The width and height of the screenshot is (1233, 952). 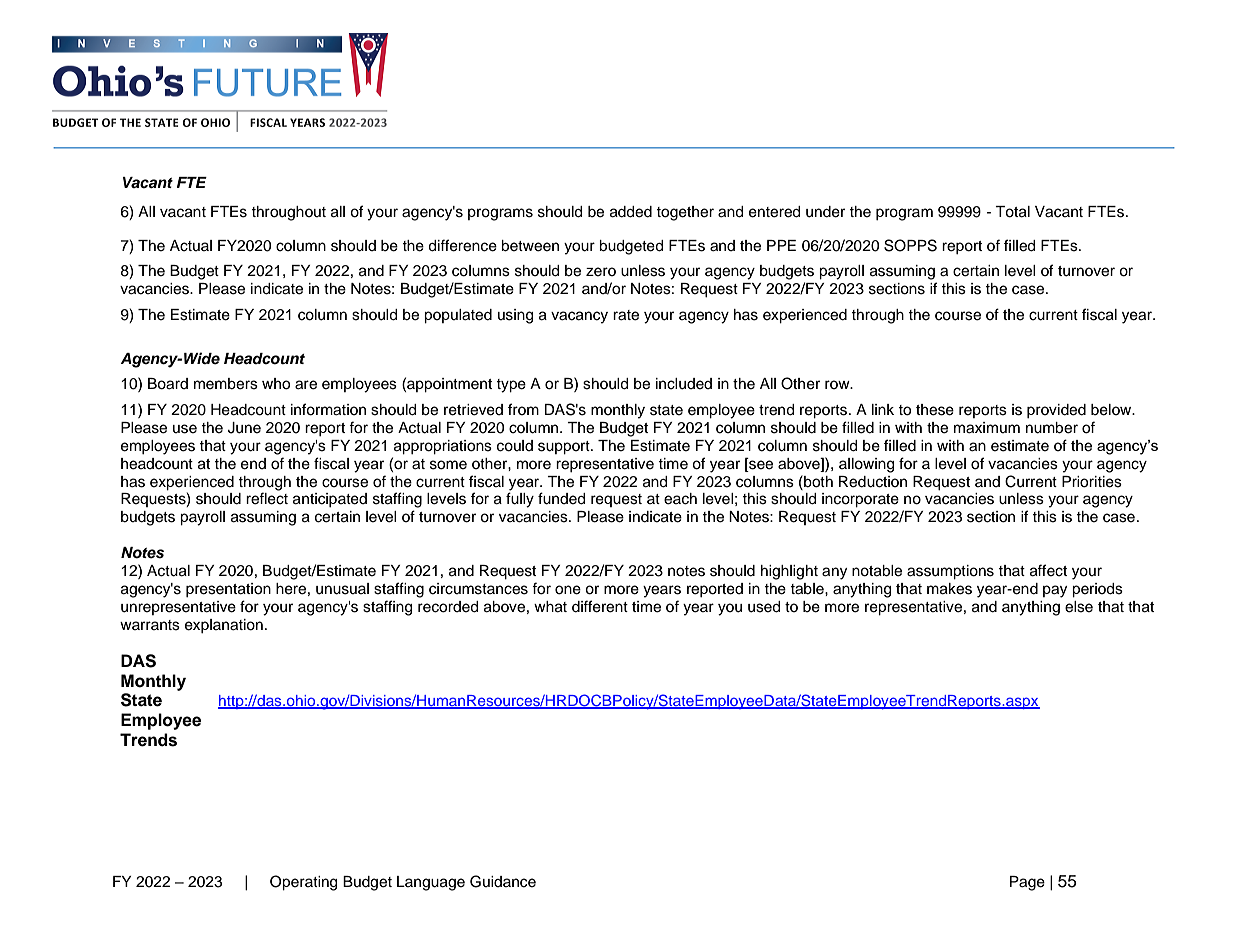 I want to click on affect, so click(x=1048, y=570).
